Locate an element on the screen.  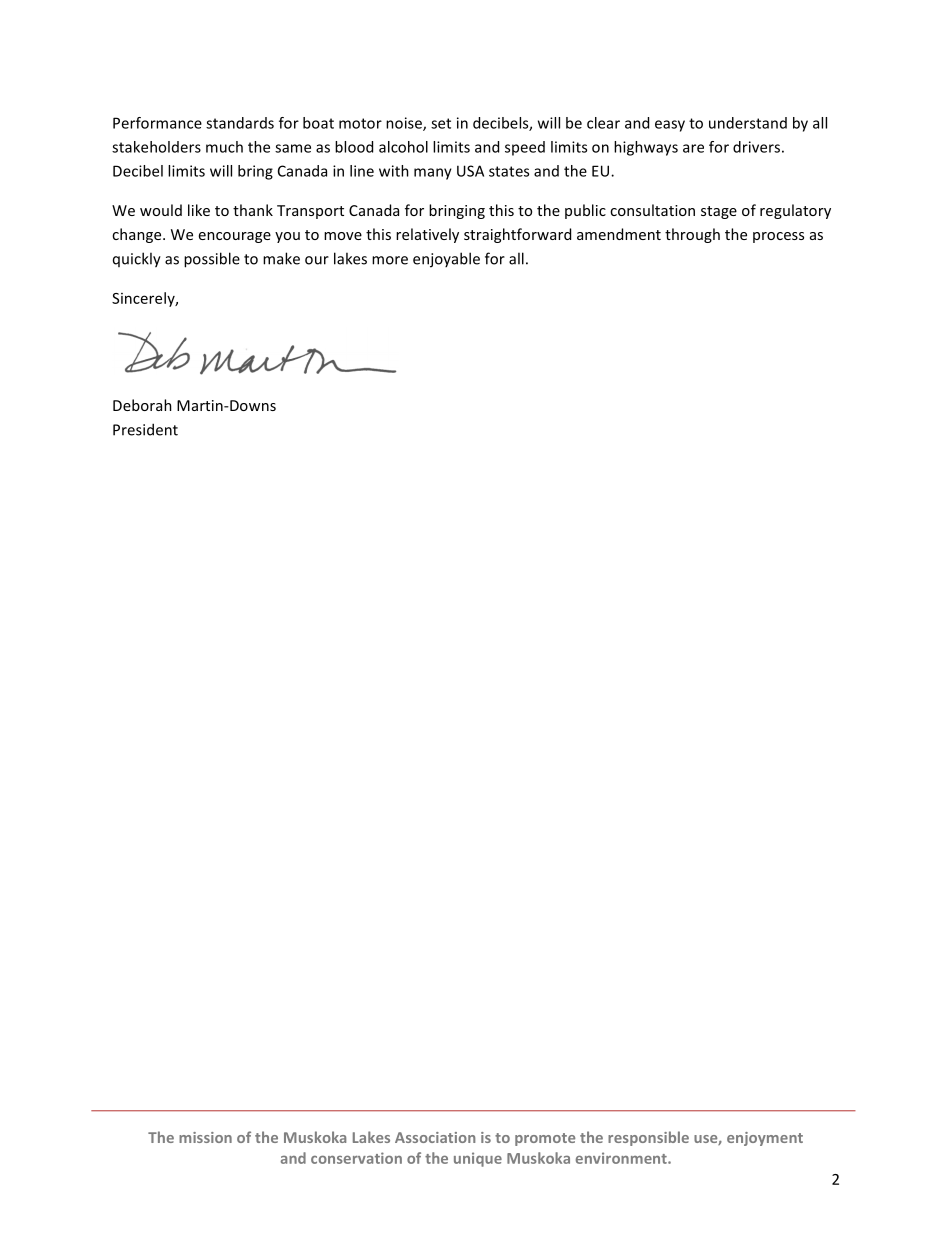
President is located at coordinates (145, 429).
